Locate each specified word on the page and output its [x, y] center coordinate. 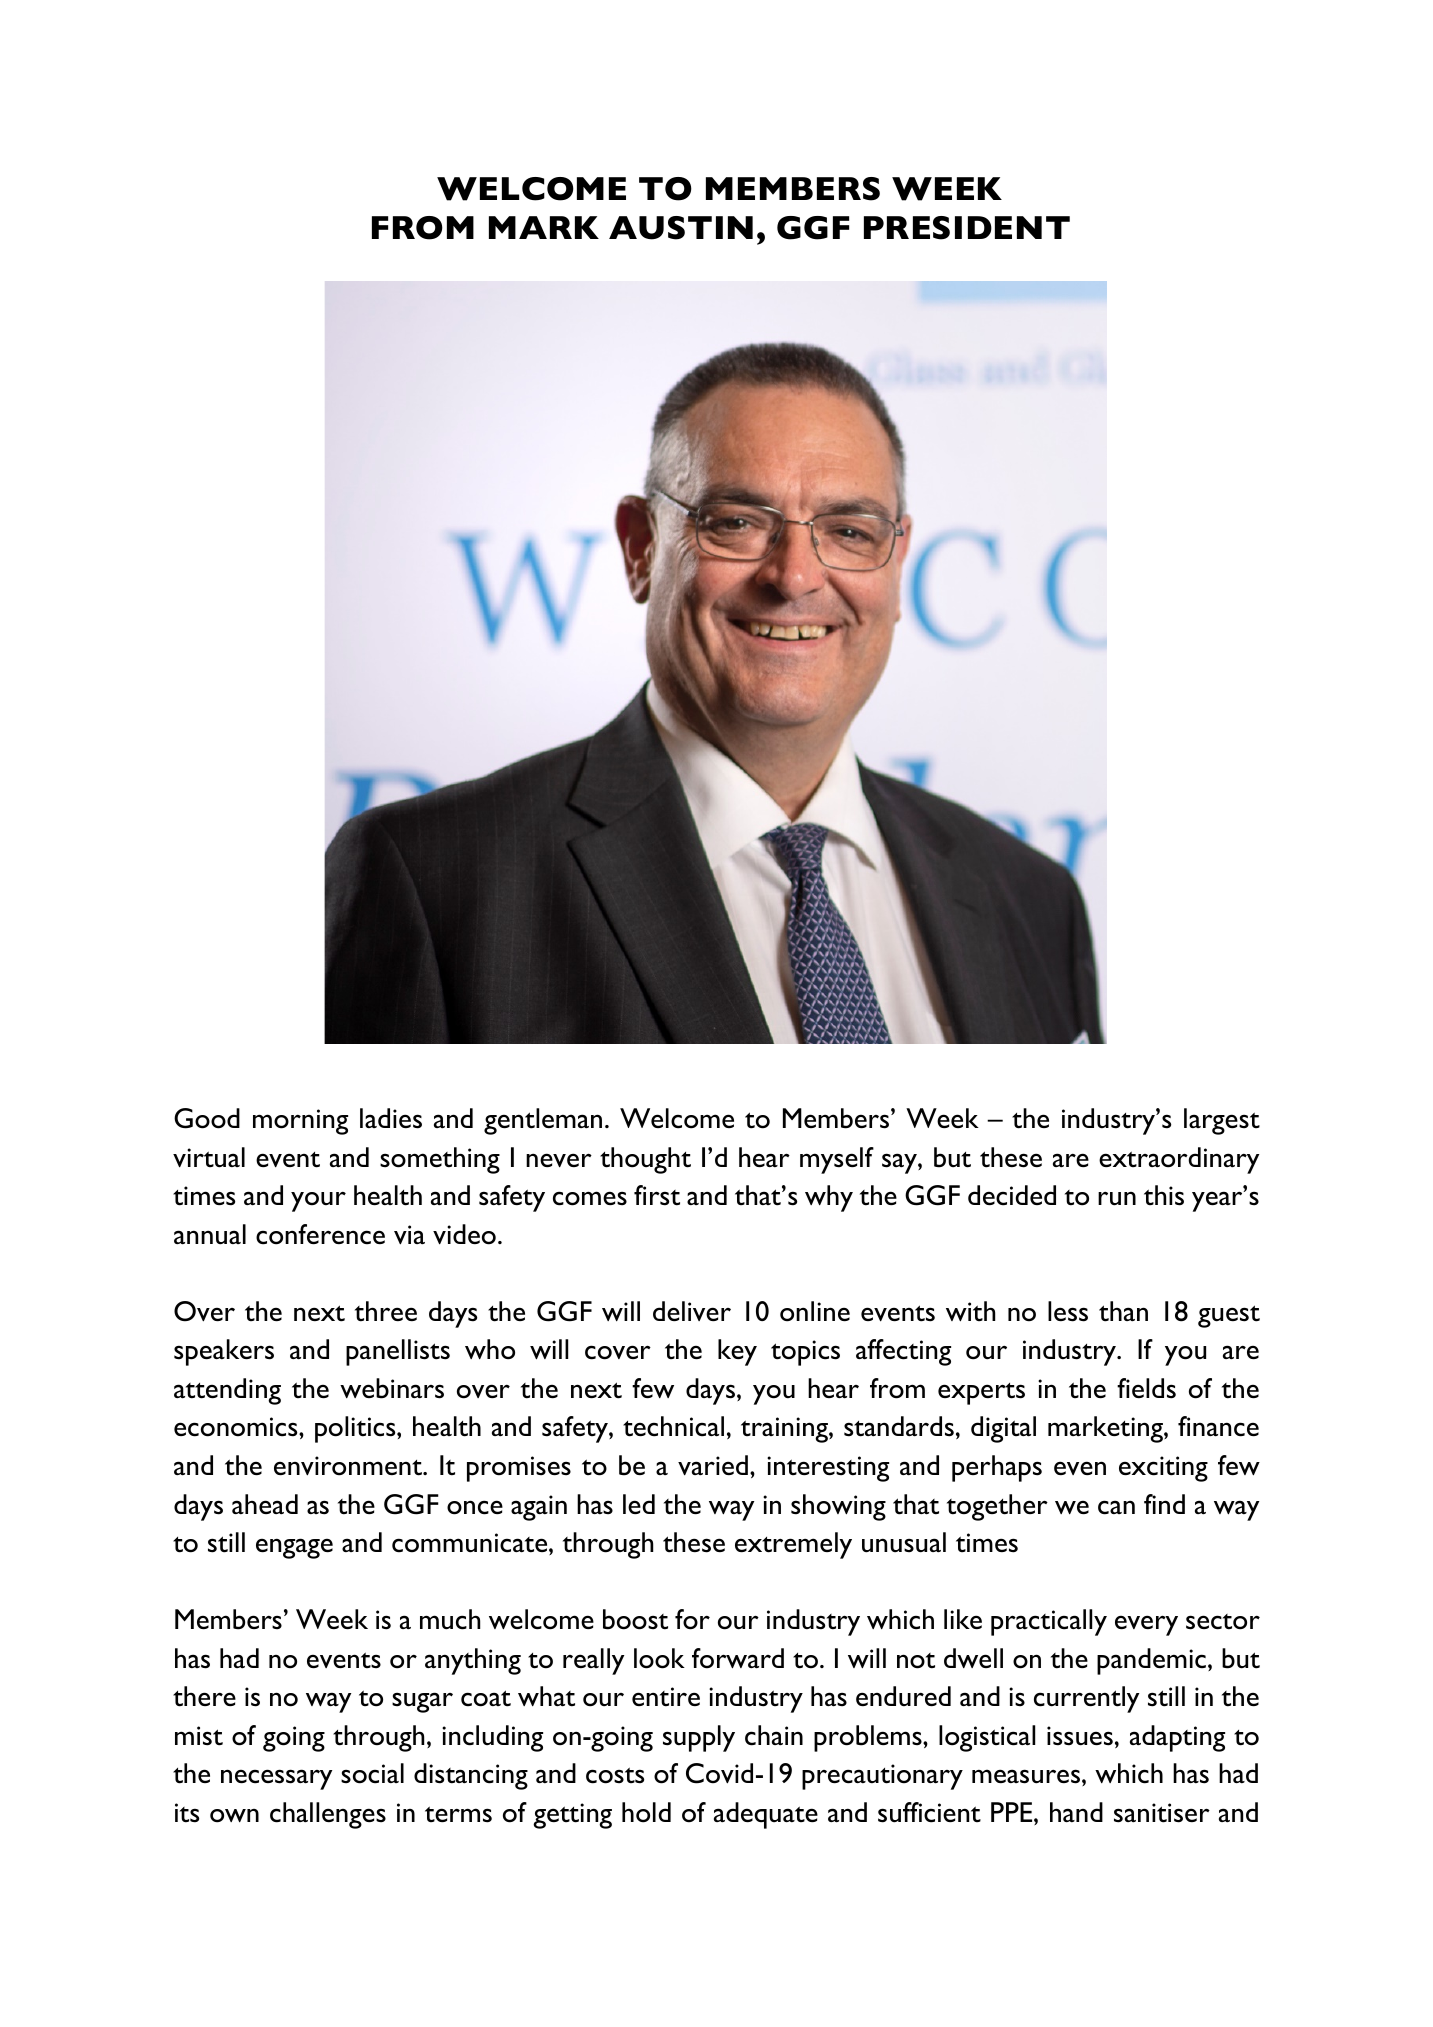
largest [1222, 1121]
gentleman [543, 1121]
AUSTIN [681, 228]
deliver [692, 1311]
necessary [276, 1779]
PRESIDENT [967, 228]
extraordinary [1179, 1160]
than [1123, 1311]
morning [300, 1122]
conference [320, 1234]
